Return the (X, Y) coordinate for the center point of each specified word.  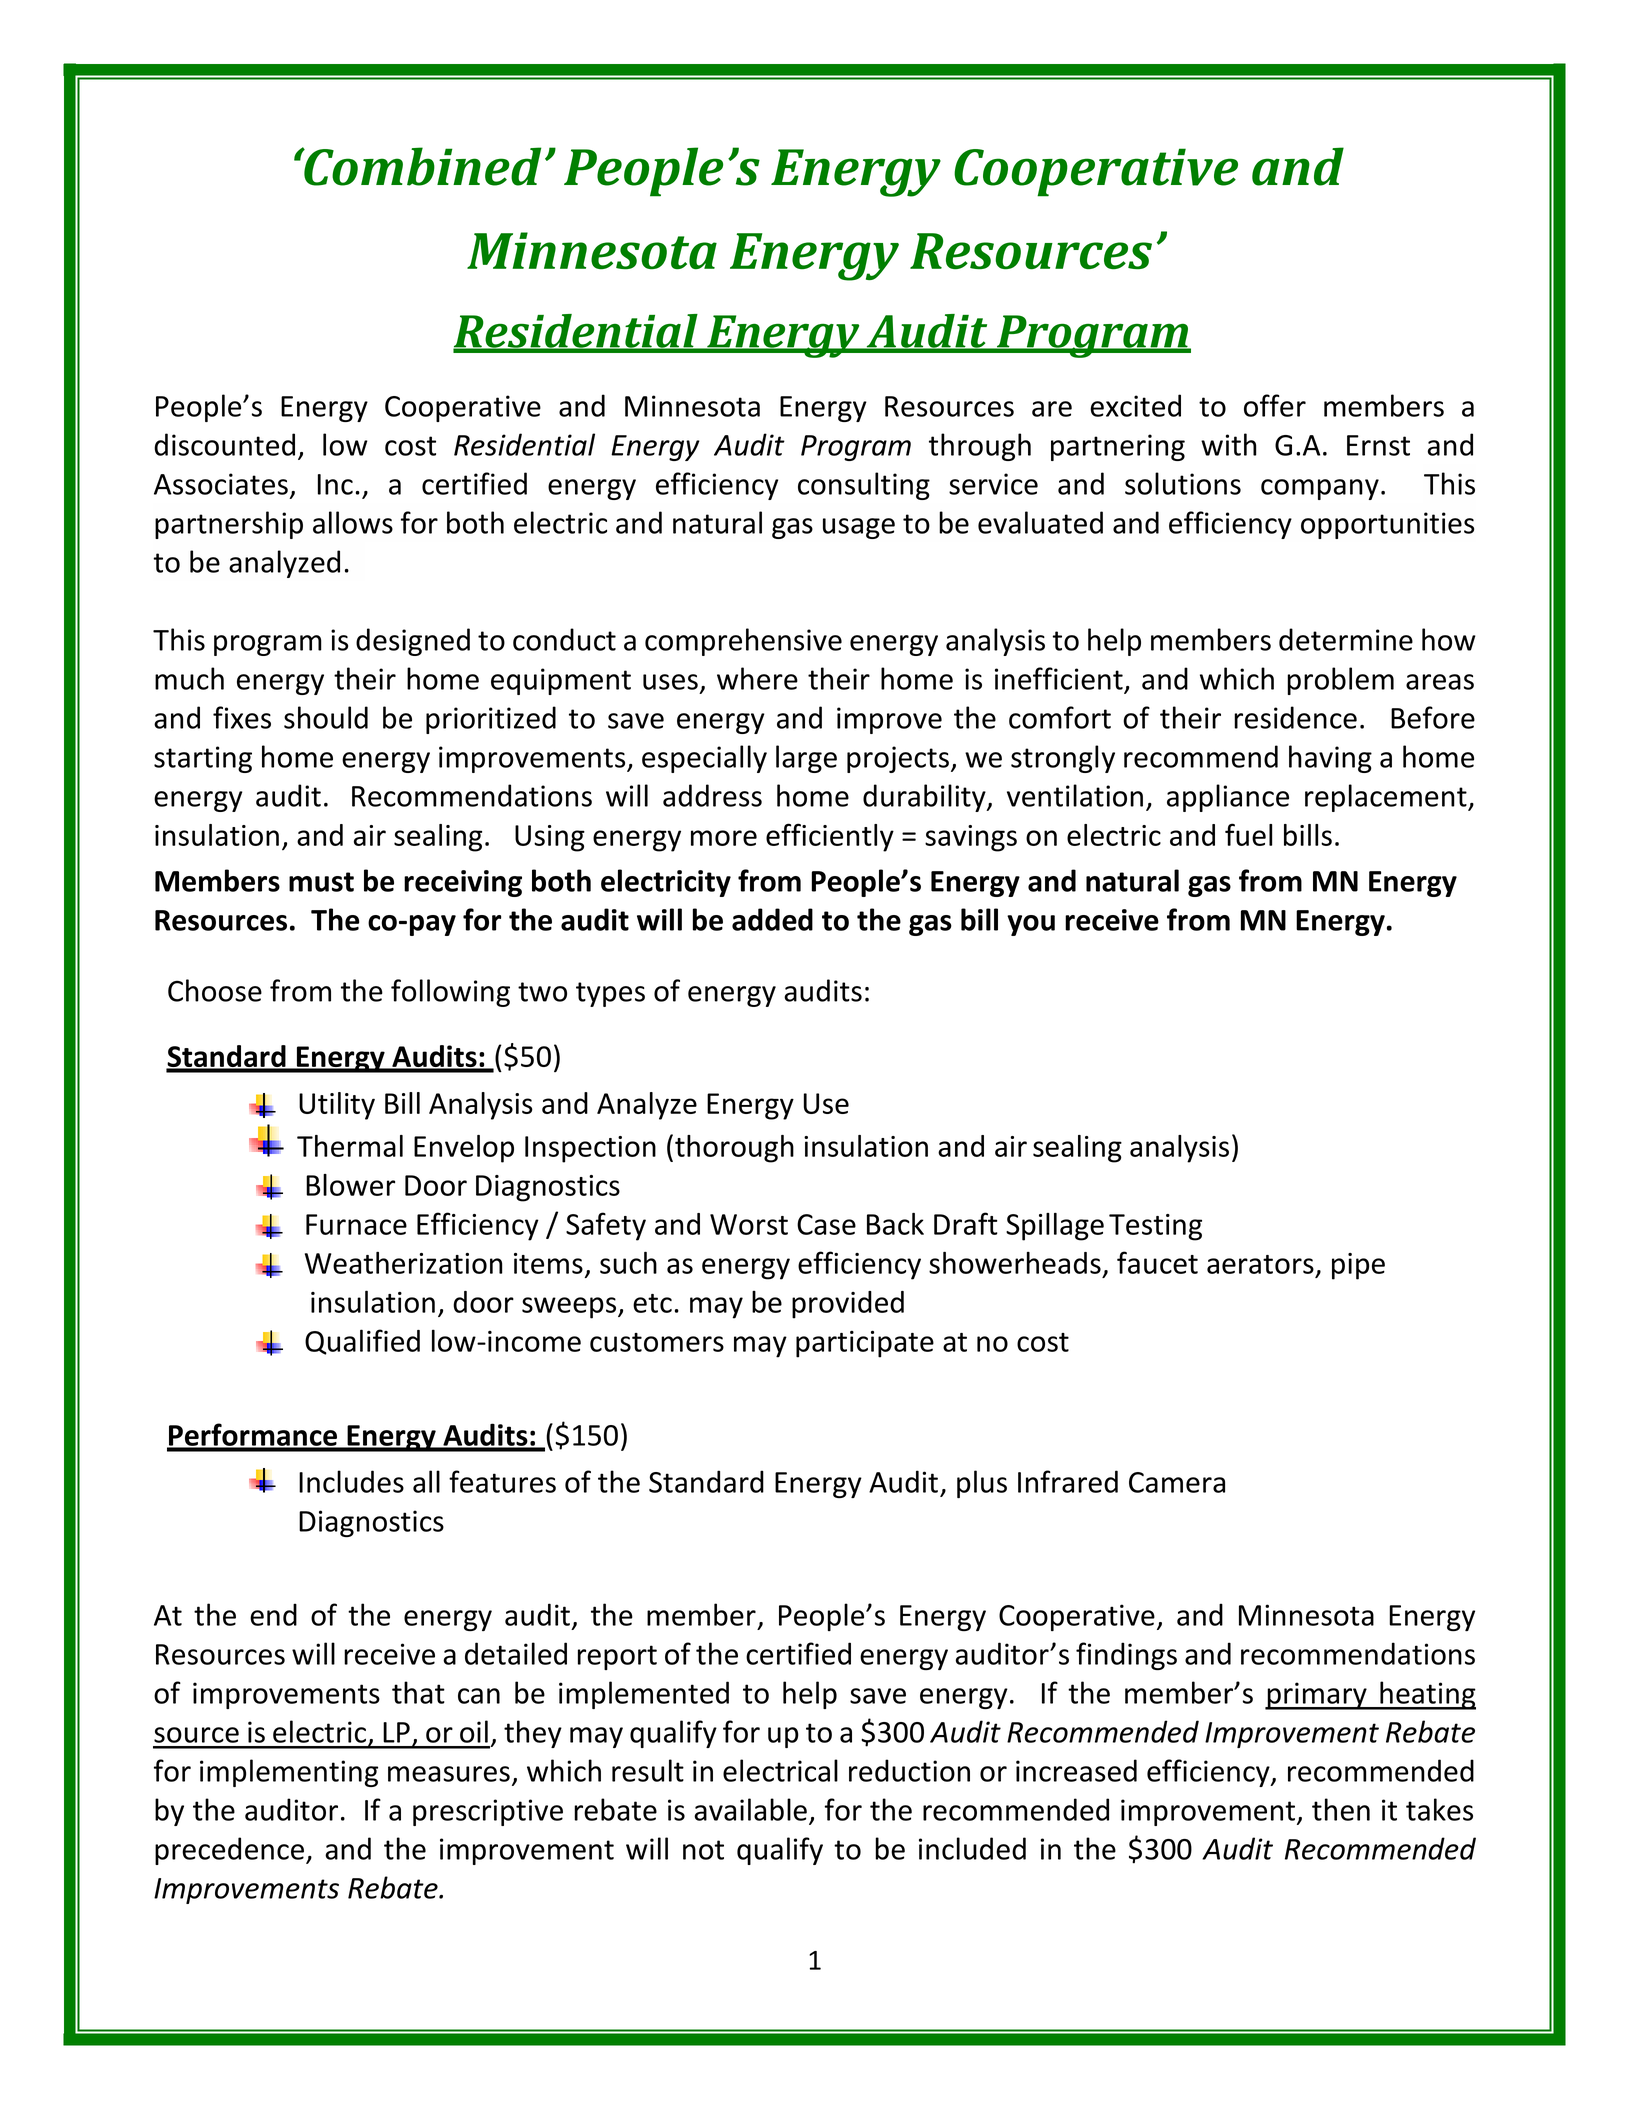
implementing (289, 1773)
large (806, 759)
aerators (1260, 1264)
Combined (421, 166)
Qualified (362, 1342)
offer (1275, 405)
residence (1295, 717)
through (980, 447)
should (326, 717)
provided (848, 1305)
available (750, 1809)
